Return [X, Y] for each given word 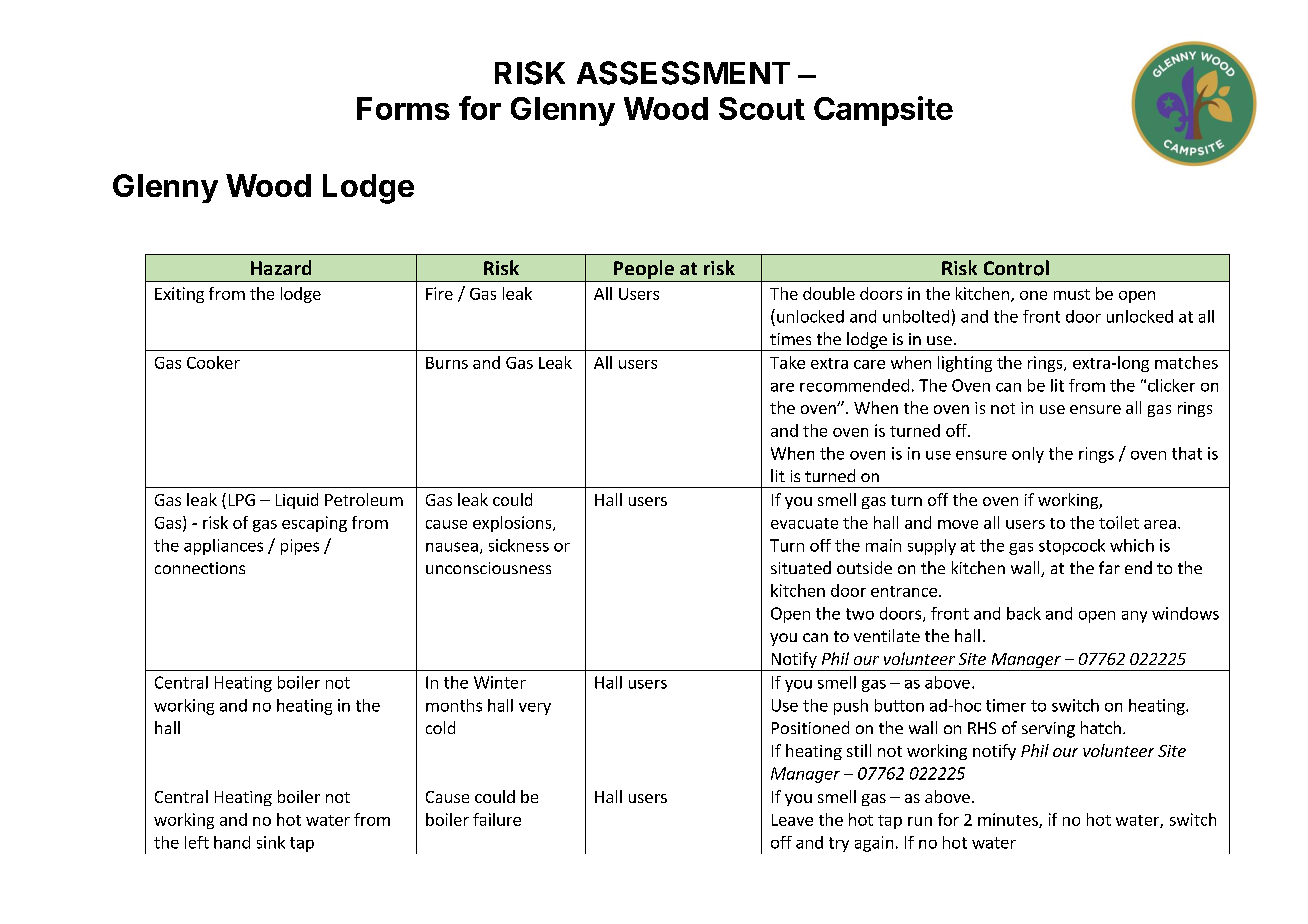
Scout [762, 108]
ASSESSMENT [683, 73]
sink [271, 842]
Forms [403, 108]
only [1028, 455]
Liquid [297, 501]
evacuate [804, 523]
